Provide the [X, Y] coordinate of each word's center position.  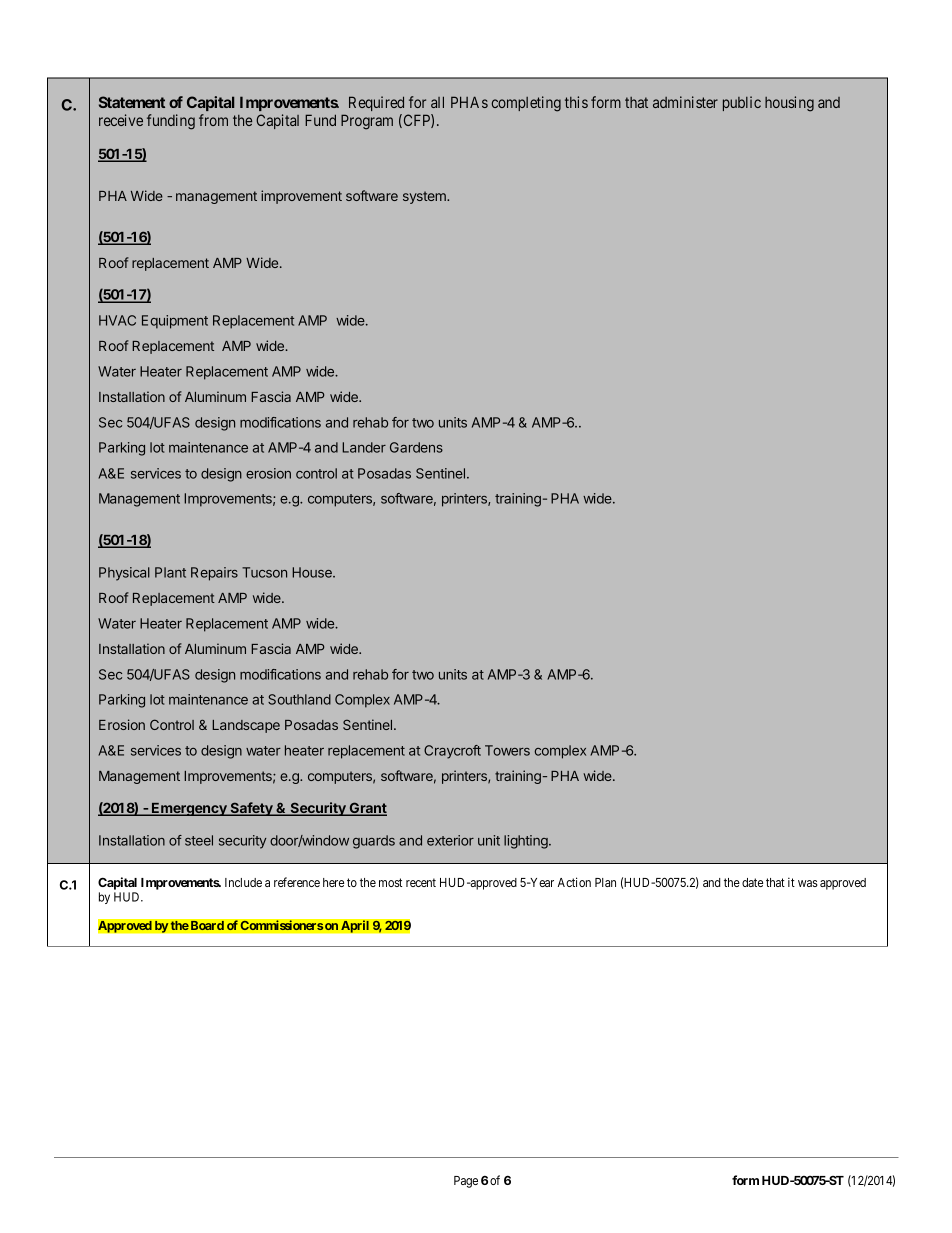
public [742, 103]
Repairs [214, 574]
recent [421, 882]
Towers [507, 750]
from [213, 120]
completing [526, 104]
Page [466, 1182]
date [752, 882]
